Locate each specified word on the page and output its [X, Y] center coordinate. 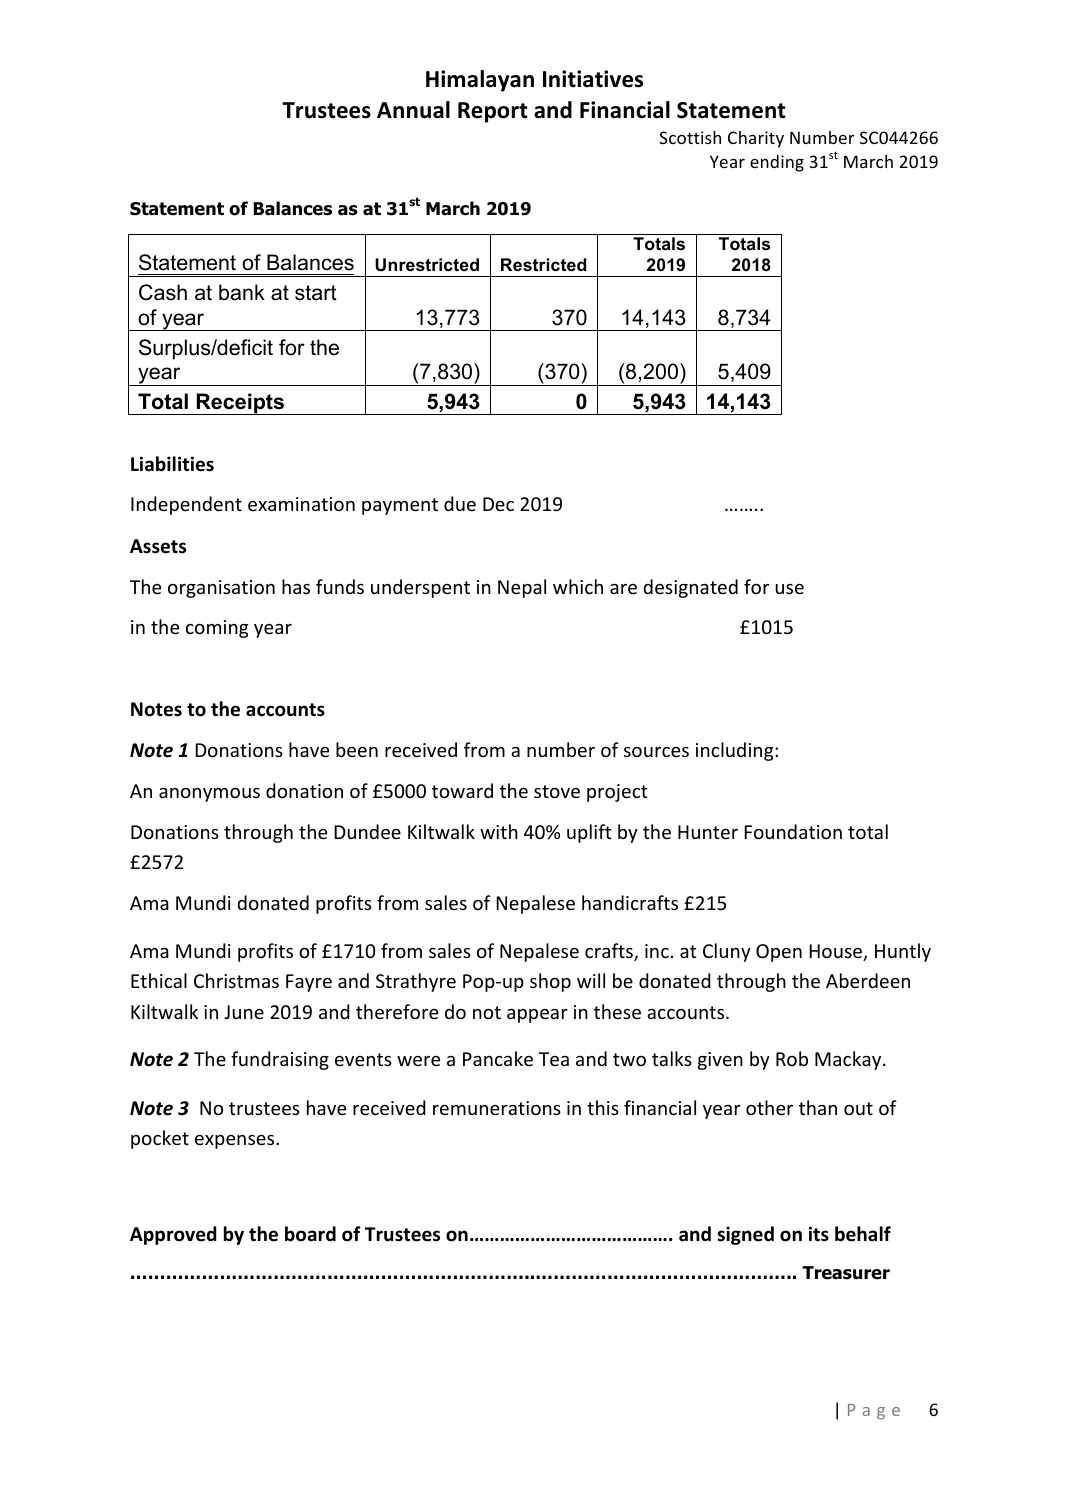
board [310, 1234]
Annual [413, 110]
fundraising [280, 1060]
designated [690, 588]
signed [745, 1235]
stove [557, 791]
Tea [554, 1059]
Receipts [241, 404]
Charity [756, 139]
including [736, 751]
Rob [792, 1058]
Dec [498, 504]
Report [493, 112]
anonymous [209, 795]
